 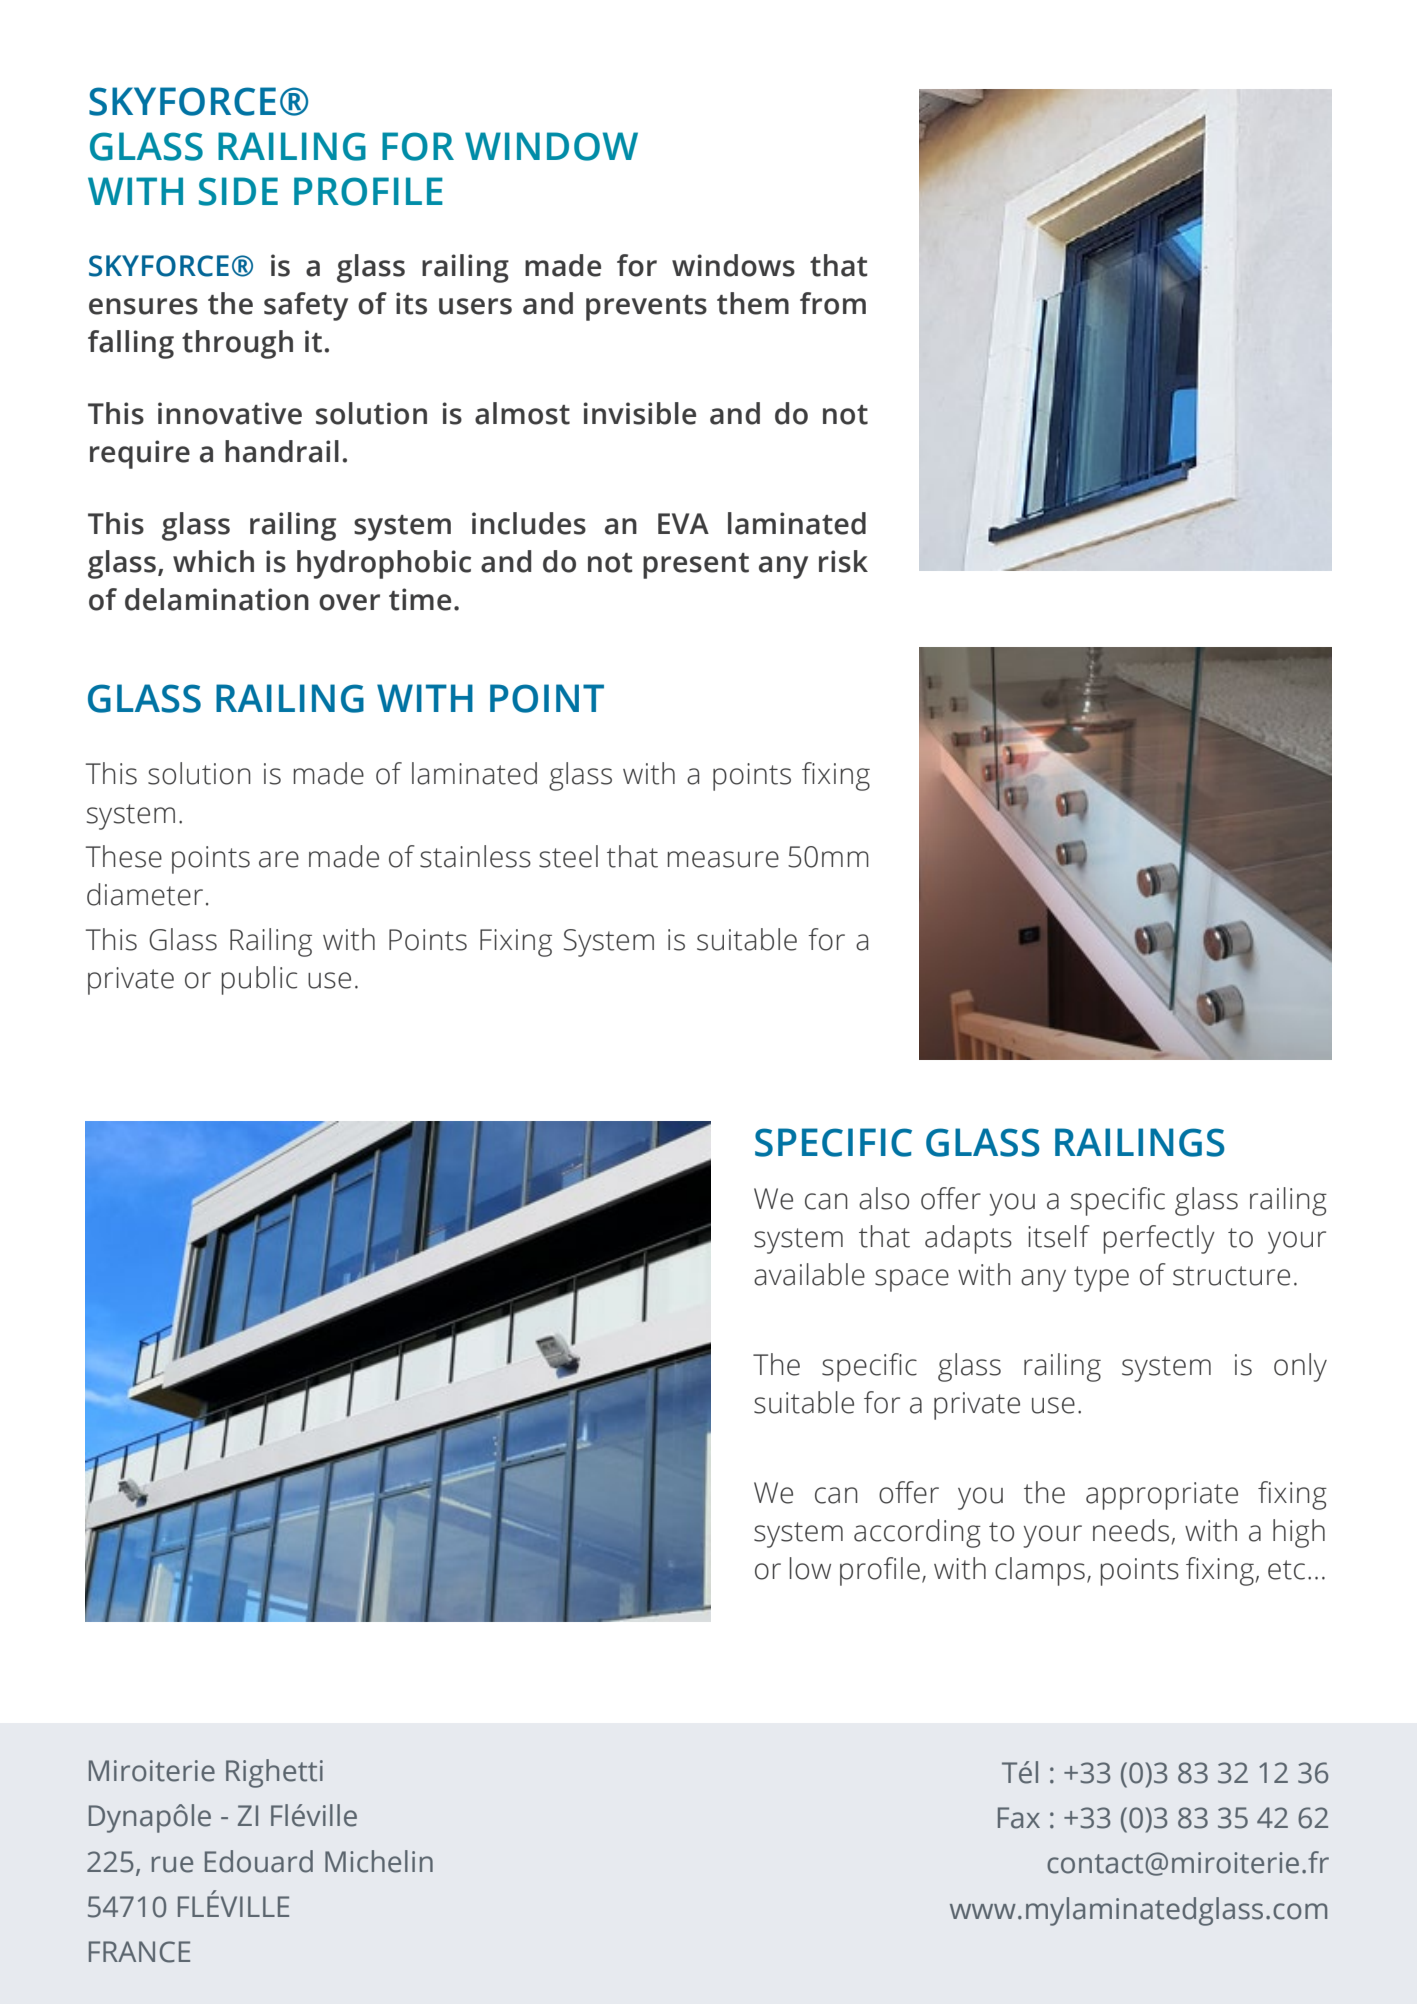 What do you see at coordinates (833, 303) in the screenshot?
I see `from` at bounding box center [833, 303].
